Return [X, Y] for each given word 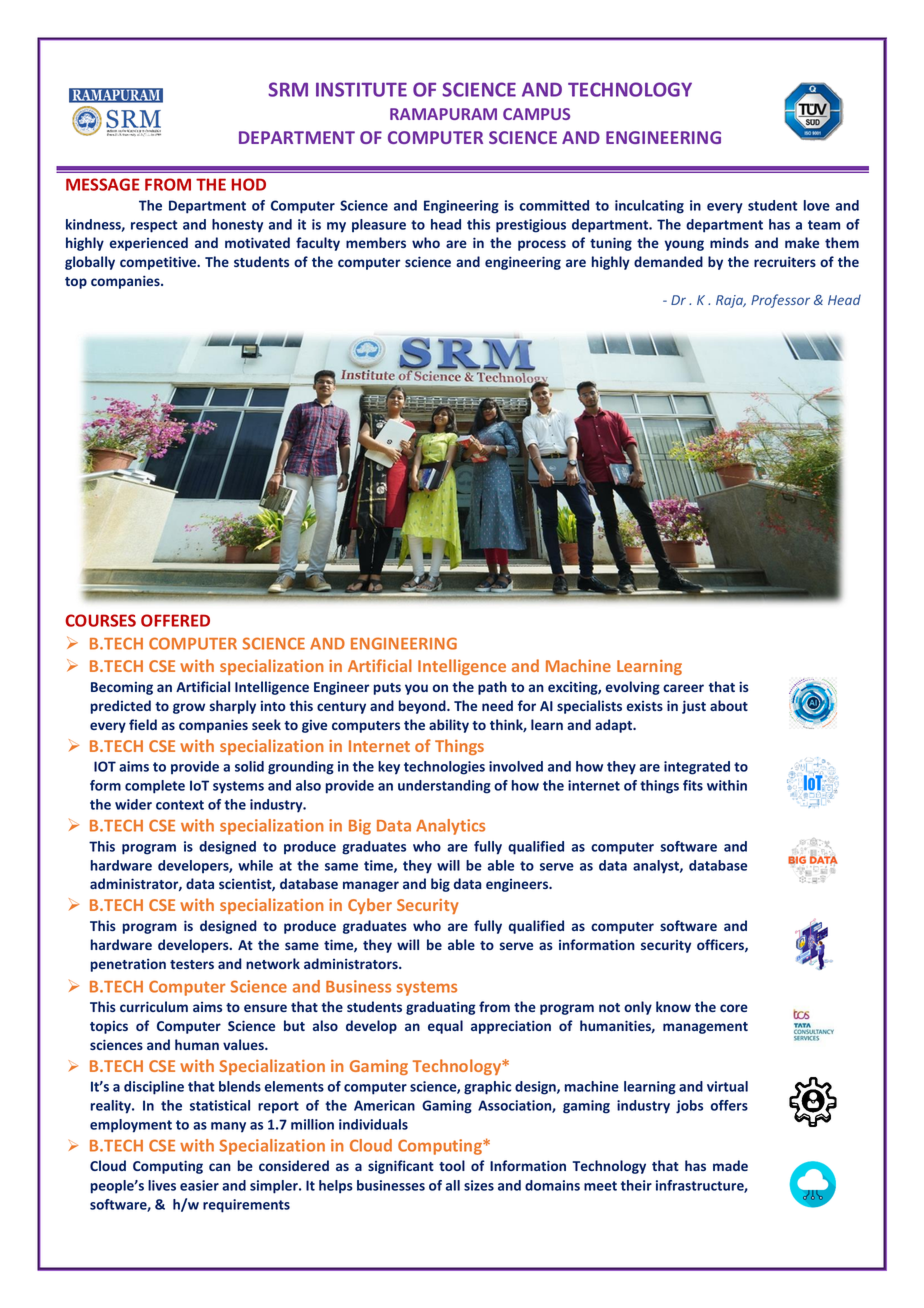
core [734, 1008]
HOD [248, 184]
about [729, 705]
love [817, 205]
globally [90, 263]
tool [452, 1165]
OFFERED [175, 620]
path [492, 688]
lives [162, 1185]
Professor [780, 301]
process [542, 245]
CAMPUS [536, 114]
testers [192, 964]
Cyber [370, 906]
